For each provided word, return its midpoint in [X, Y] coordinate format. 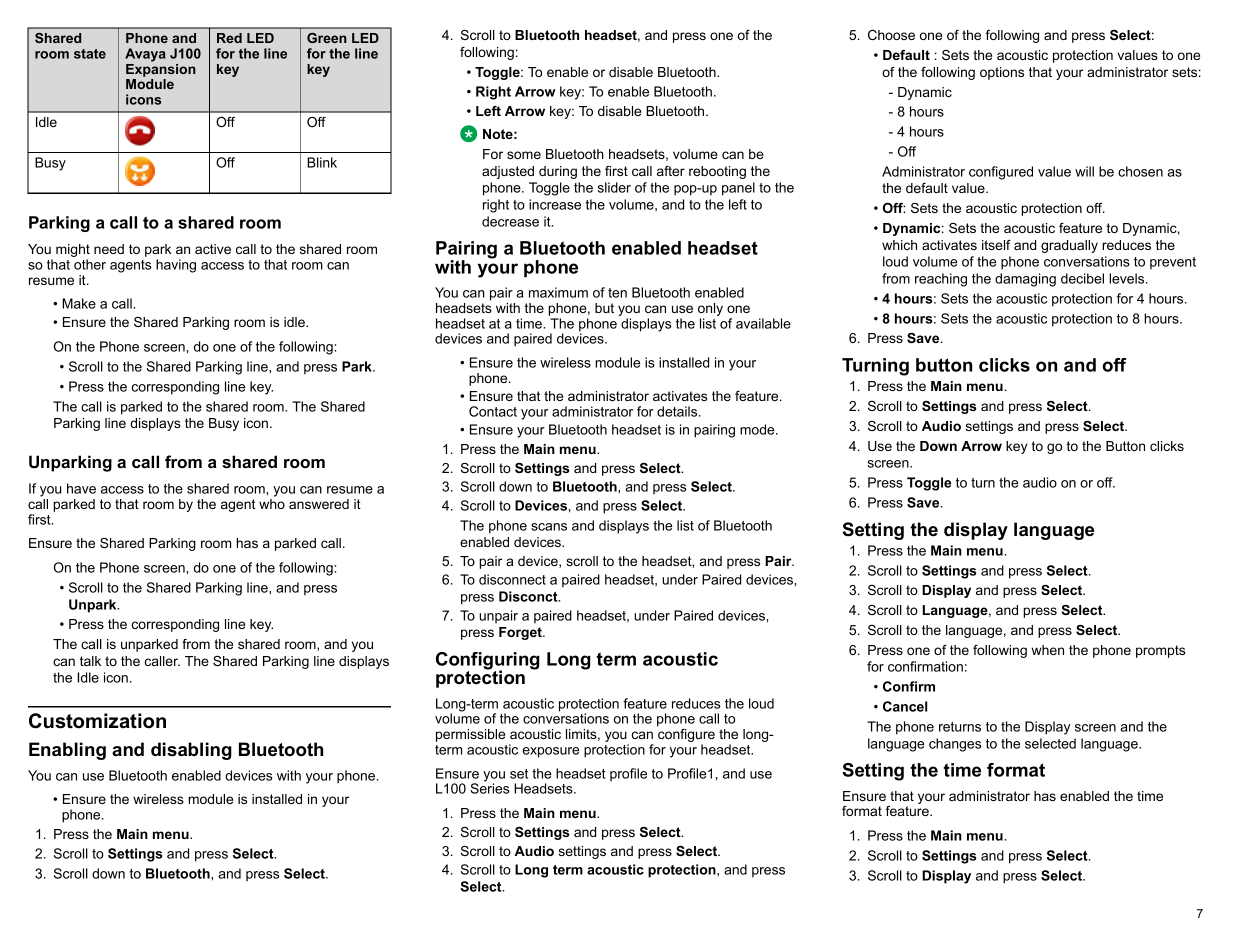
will [1084, 171]
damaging [1025, 280]
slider [614, 187]
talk [90, 661]
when [1047, 650]
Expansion [161, 69]
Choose [891, 35]
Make [79, 303]
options [1002, 73]
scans [549, 527]
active [213, 249]
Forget [521, 633]
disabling [191, 751]
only [710, 311]
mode [758, 429]
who [272, 502]
